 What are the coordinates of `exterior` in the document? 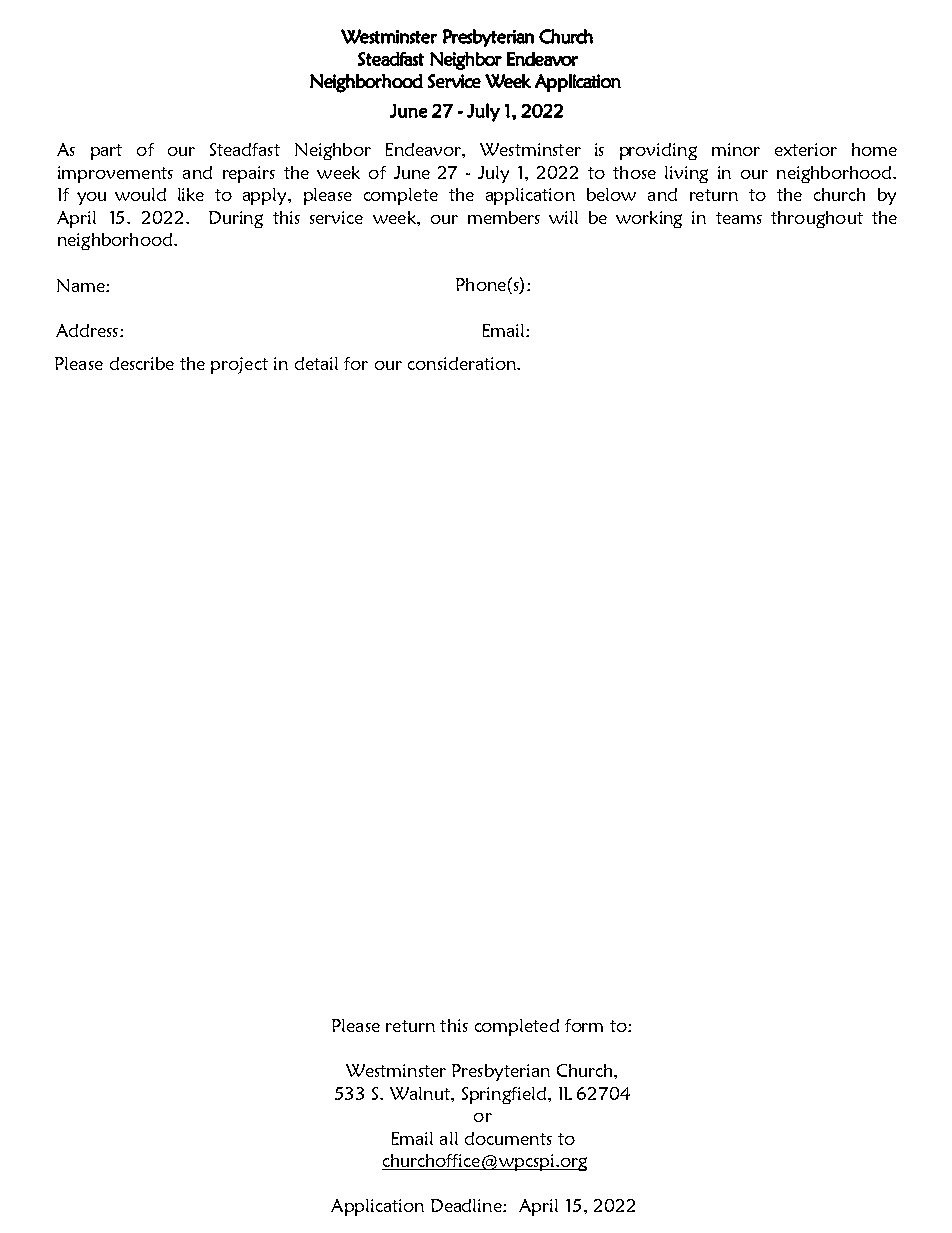 It's located at (806, 149).
